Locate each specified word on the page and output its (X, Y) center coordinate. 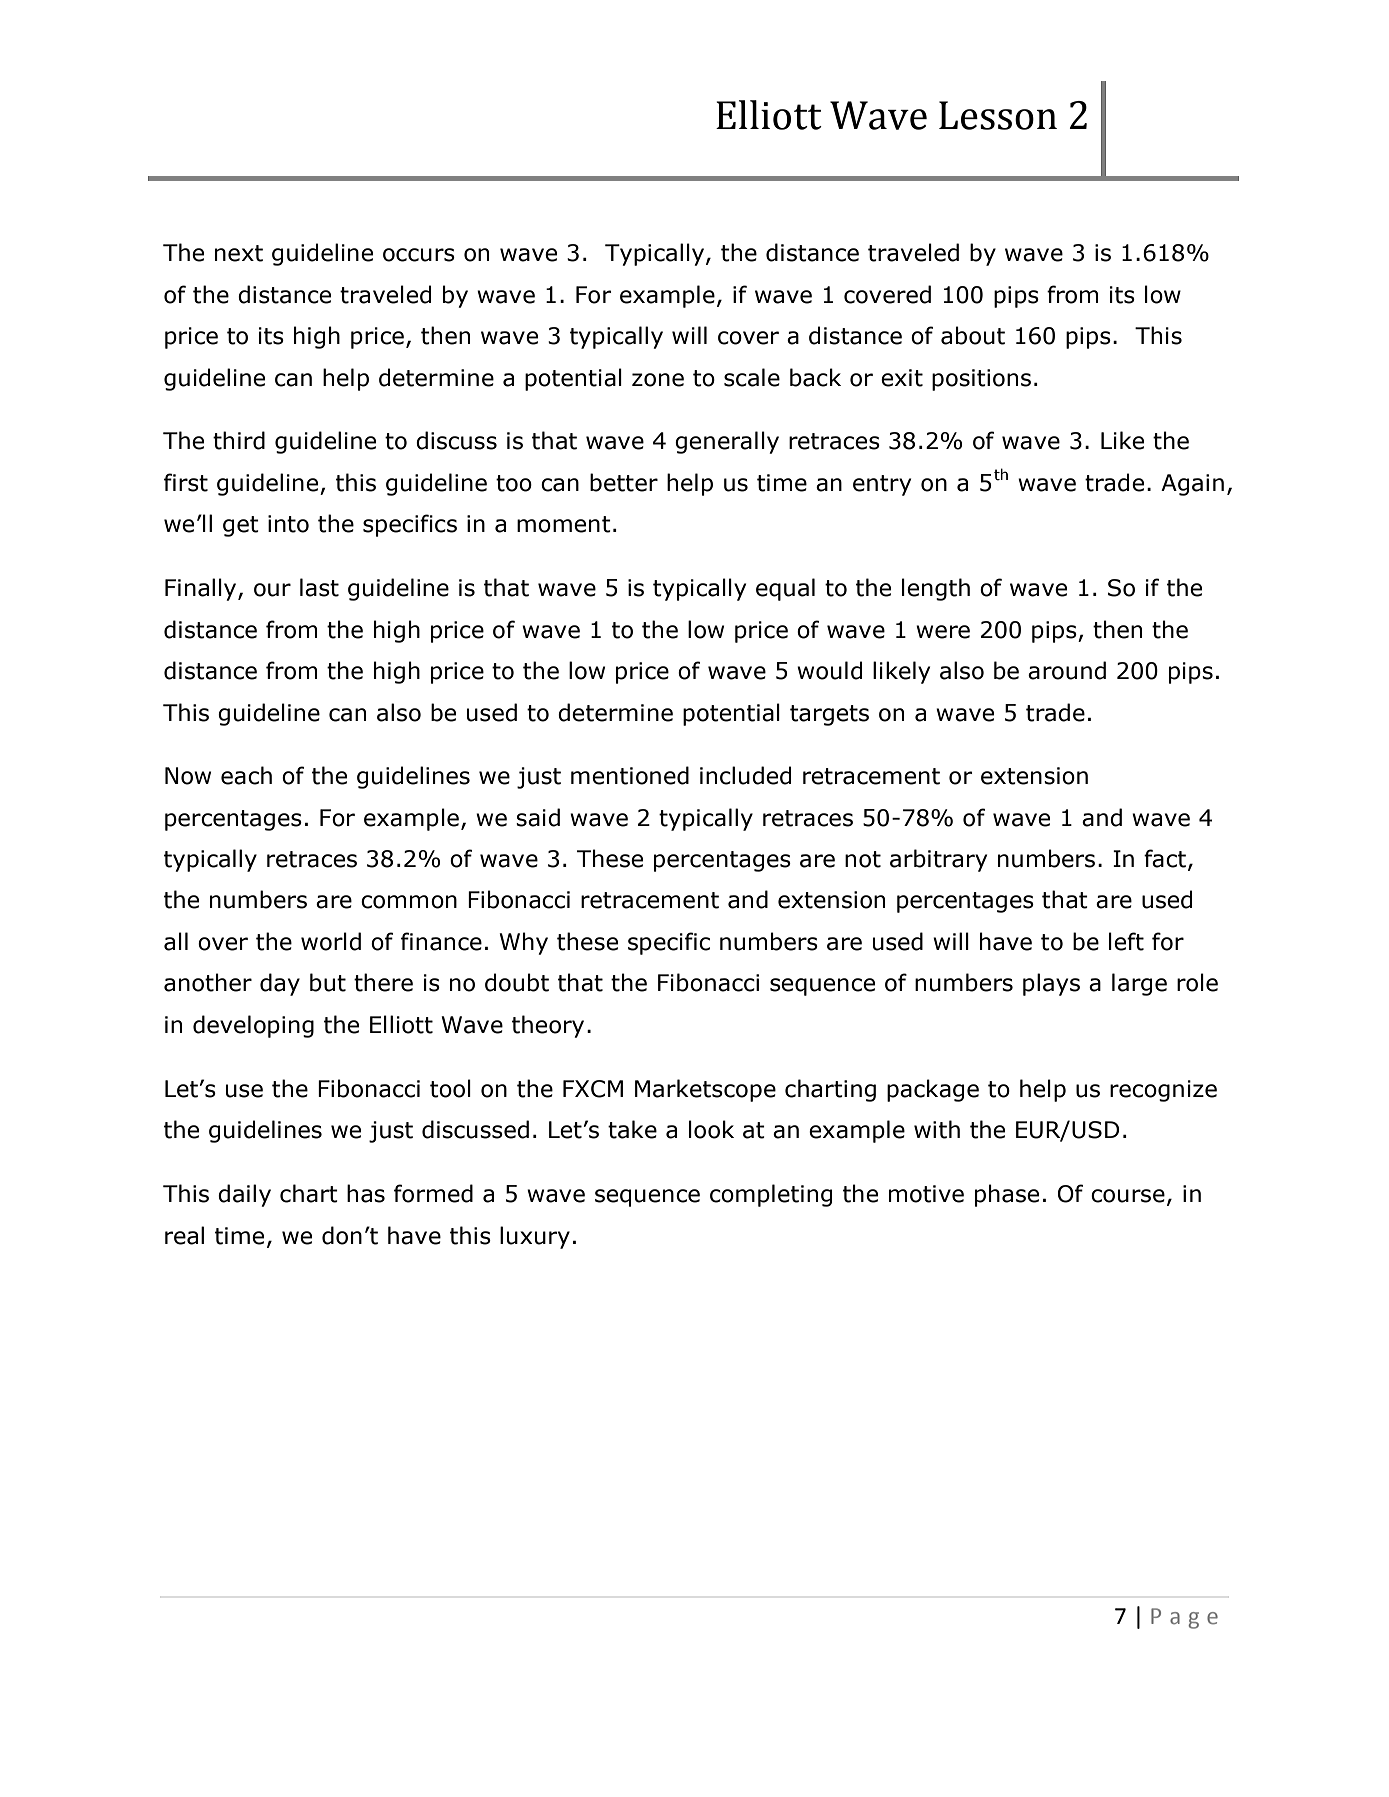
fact (1165, 858)
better (624, 482)
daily (244, 1195)
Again (1192, 485)
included (745, 775)
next (239, 253)
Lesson (998, 115)
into (288, 524)
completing (771, 1195)
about (973, 335)
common (409, 902)
